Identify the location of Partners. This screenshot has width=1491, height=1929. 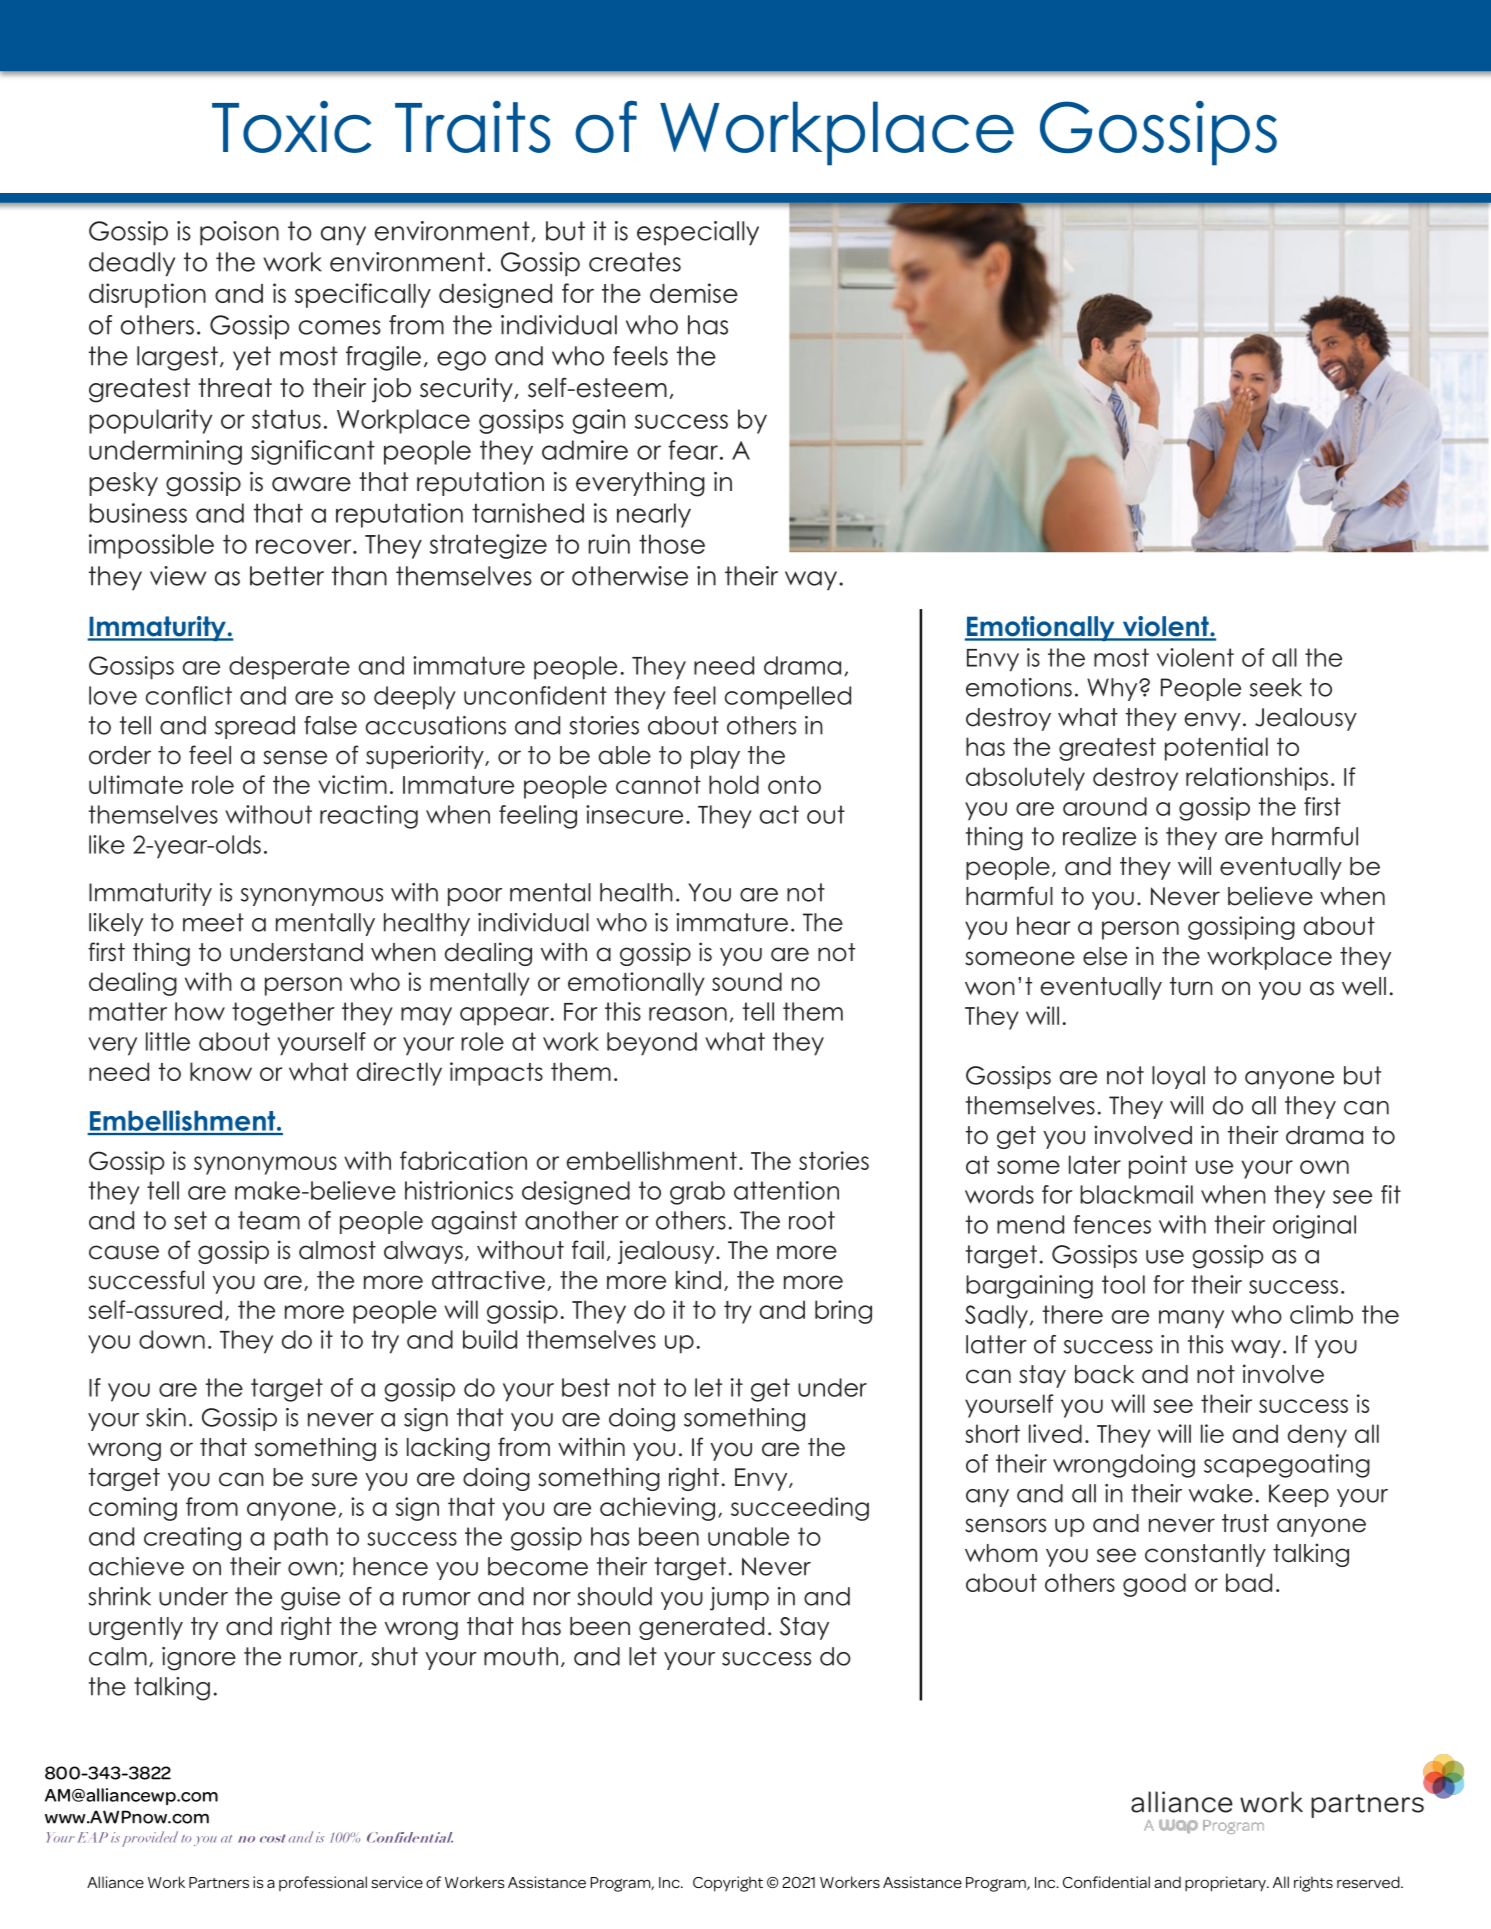
(219, 1882).
